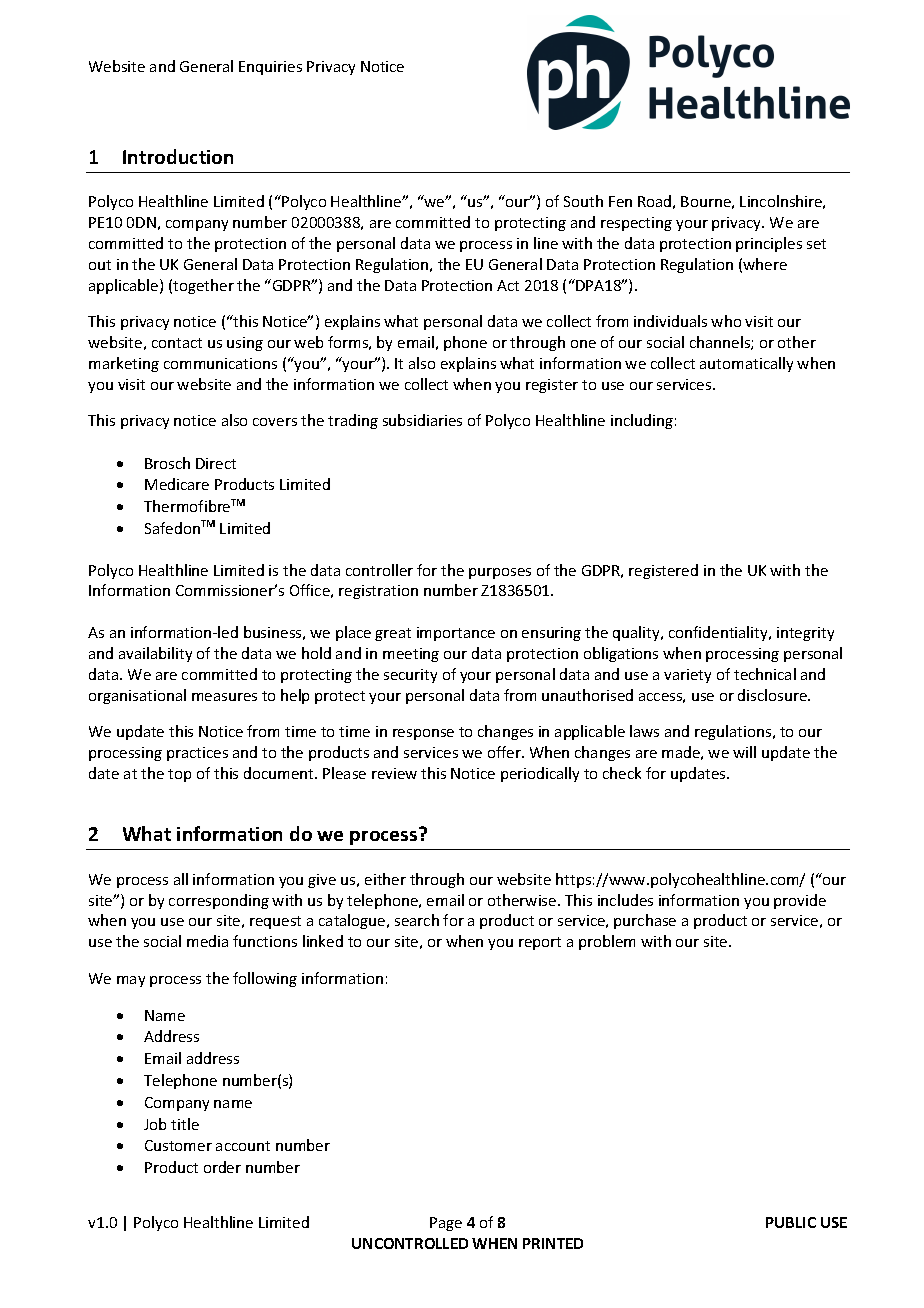 The height and width of the image is (1308, 924). Describe the element at coordinates (540, 943) in the image. I see `report` at that location.
